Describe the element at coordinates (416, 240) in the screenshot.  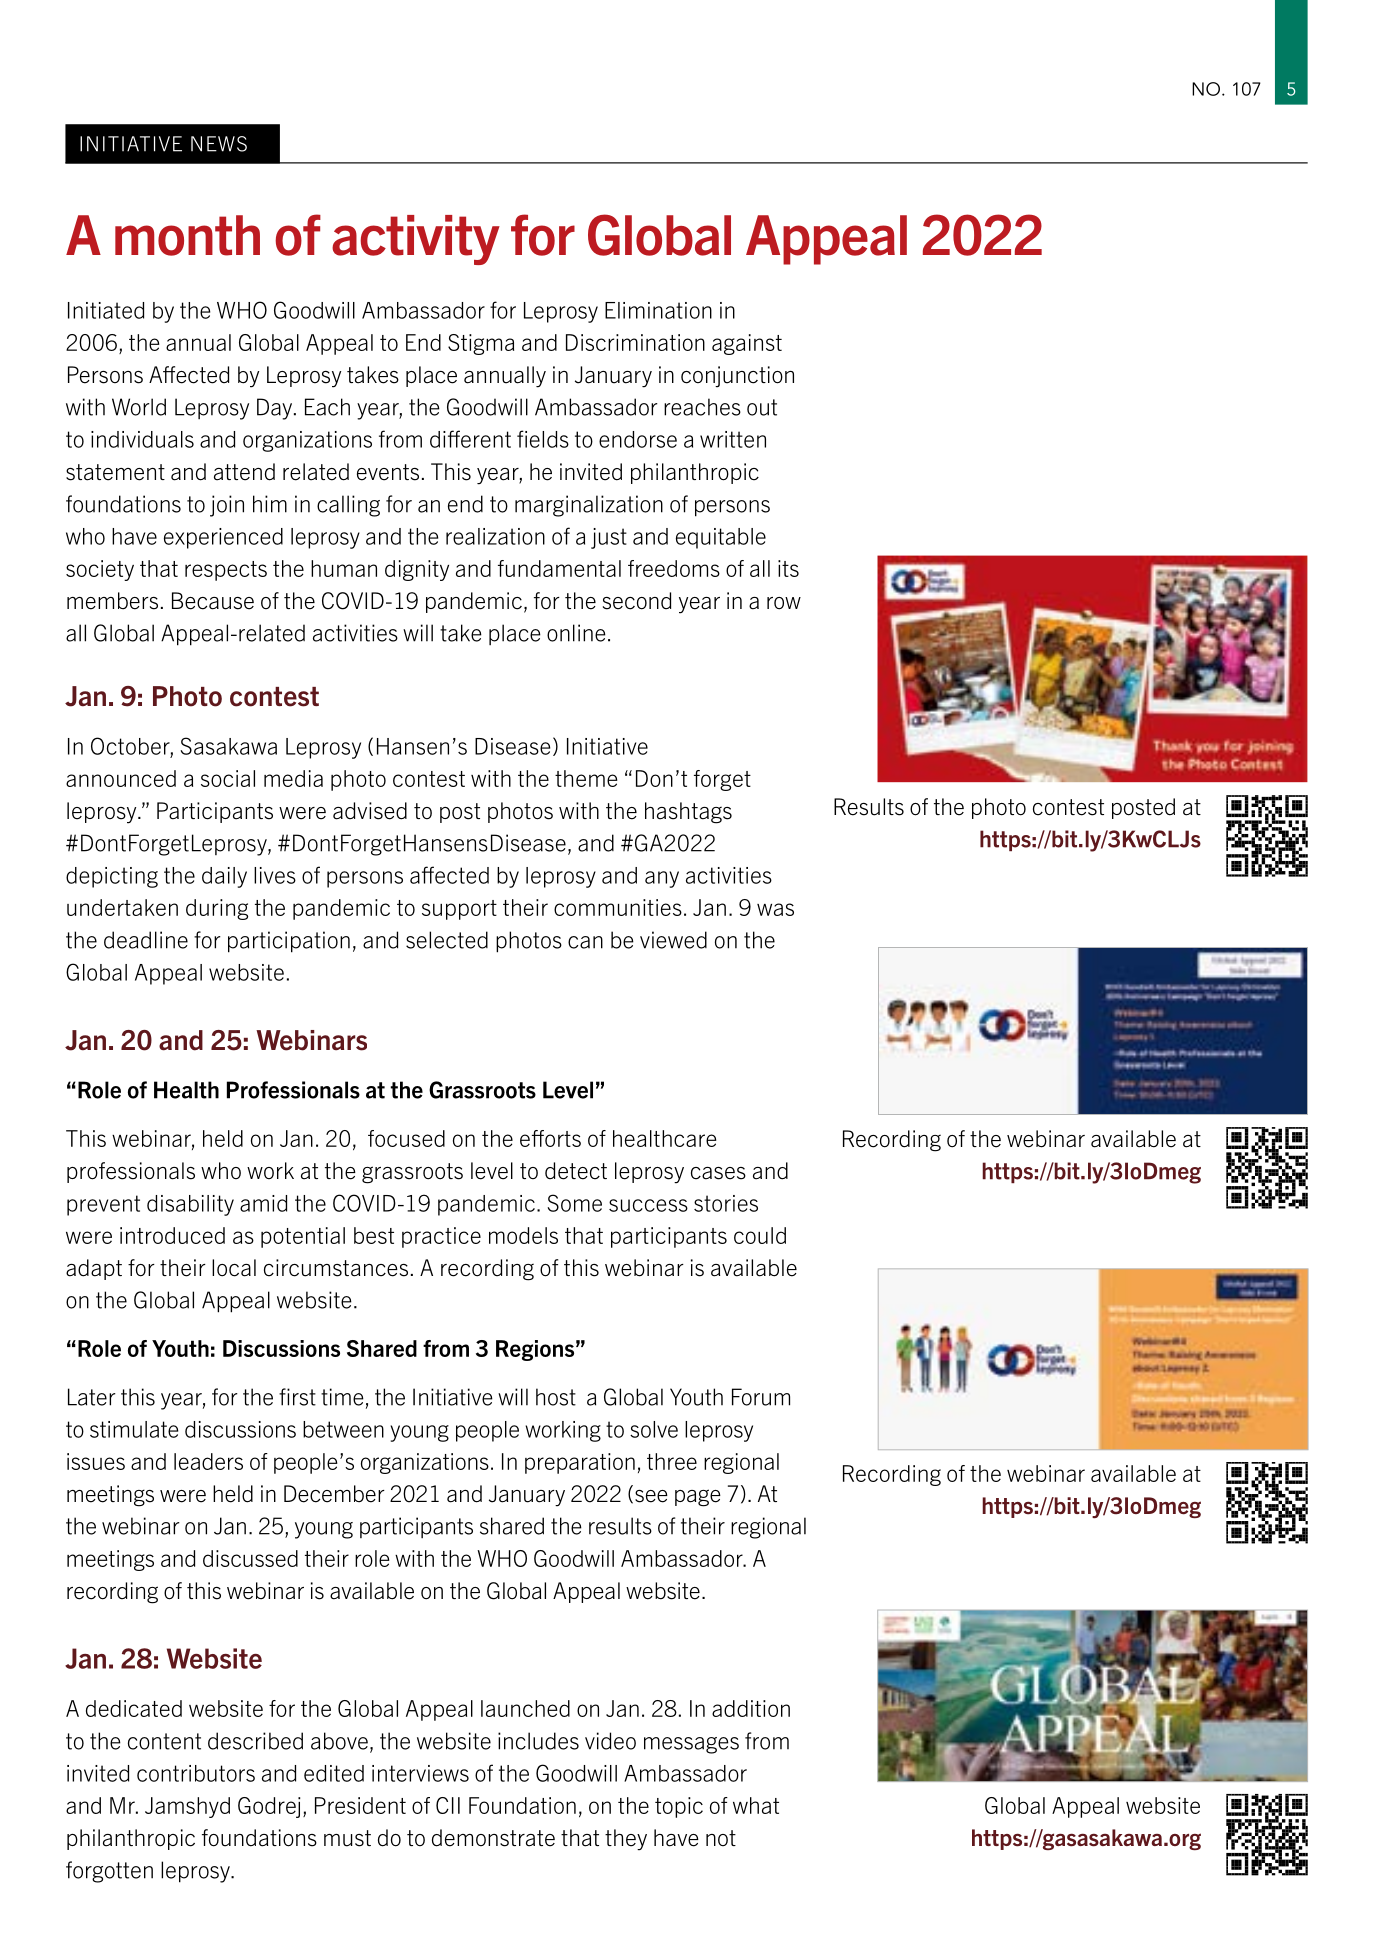
I see `activity` at that location.
